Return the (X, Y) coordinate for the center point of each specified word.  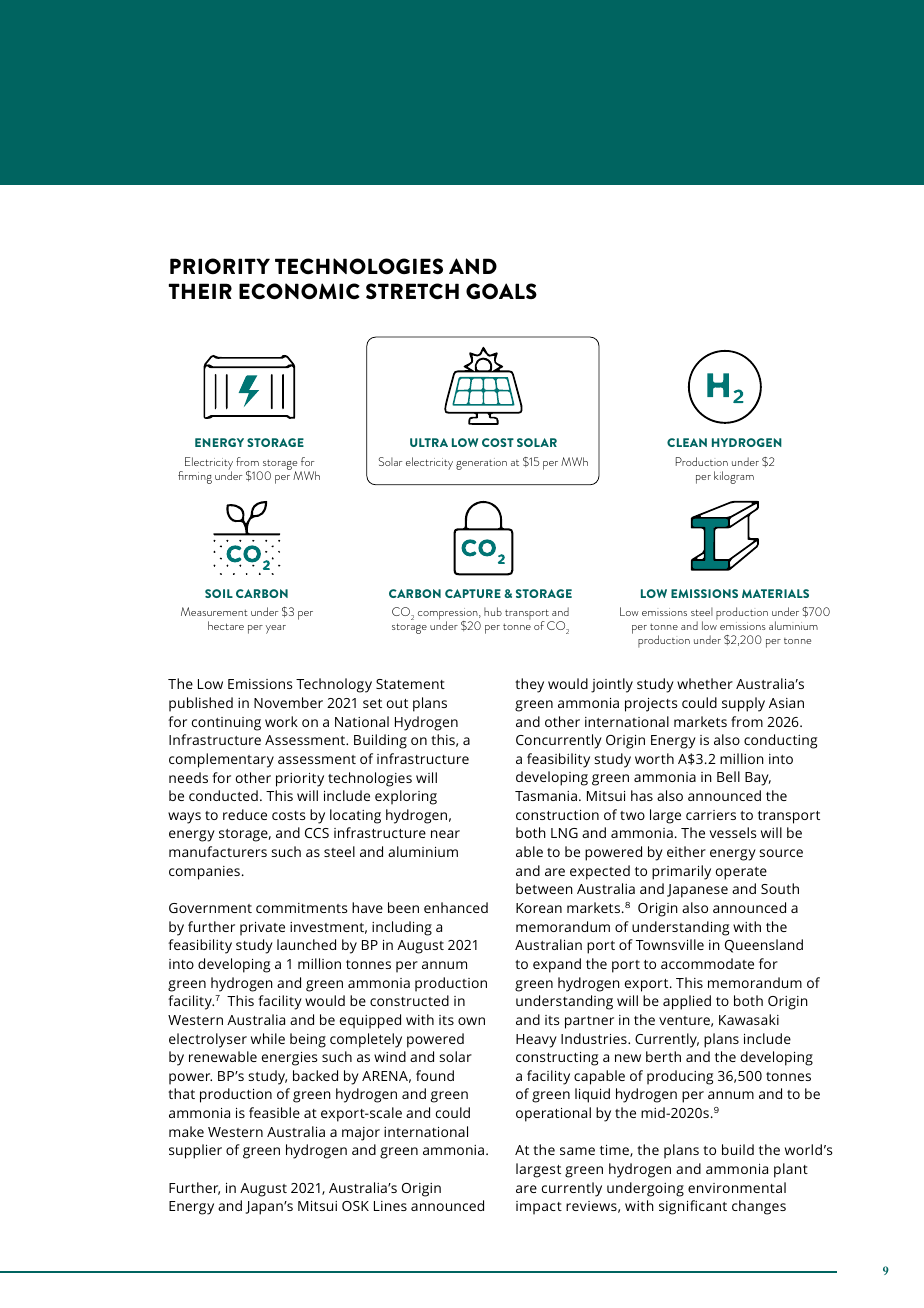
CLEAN (687, 442)
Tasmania (546, 796)
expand (557, 965)
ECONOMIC (299, 291)
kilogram (734, 477)
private (262, 929)
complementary (221, 760)
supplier (195, 1151)
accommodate (707, 963)
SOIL (219, 593)
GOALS (501, 291)
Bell (728, 776)
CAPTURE (473, 593)
